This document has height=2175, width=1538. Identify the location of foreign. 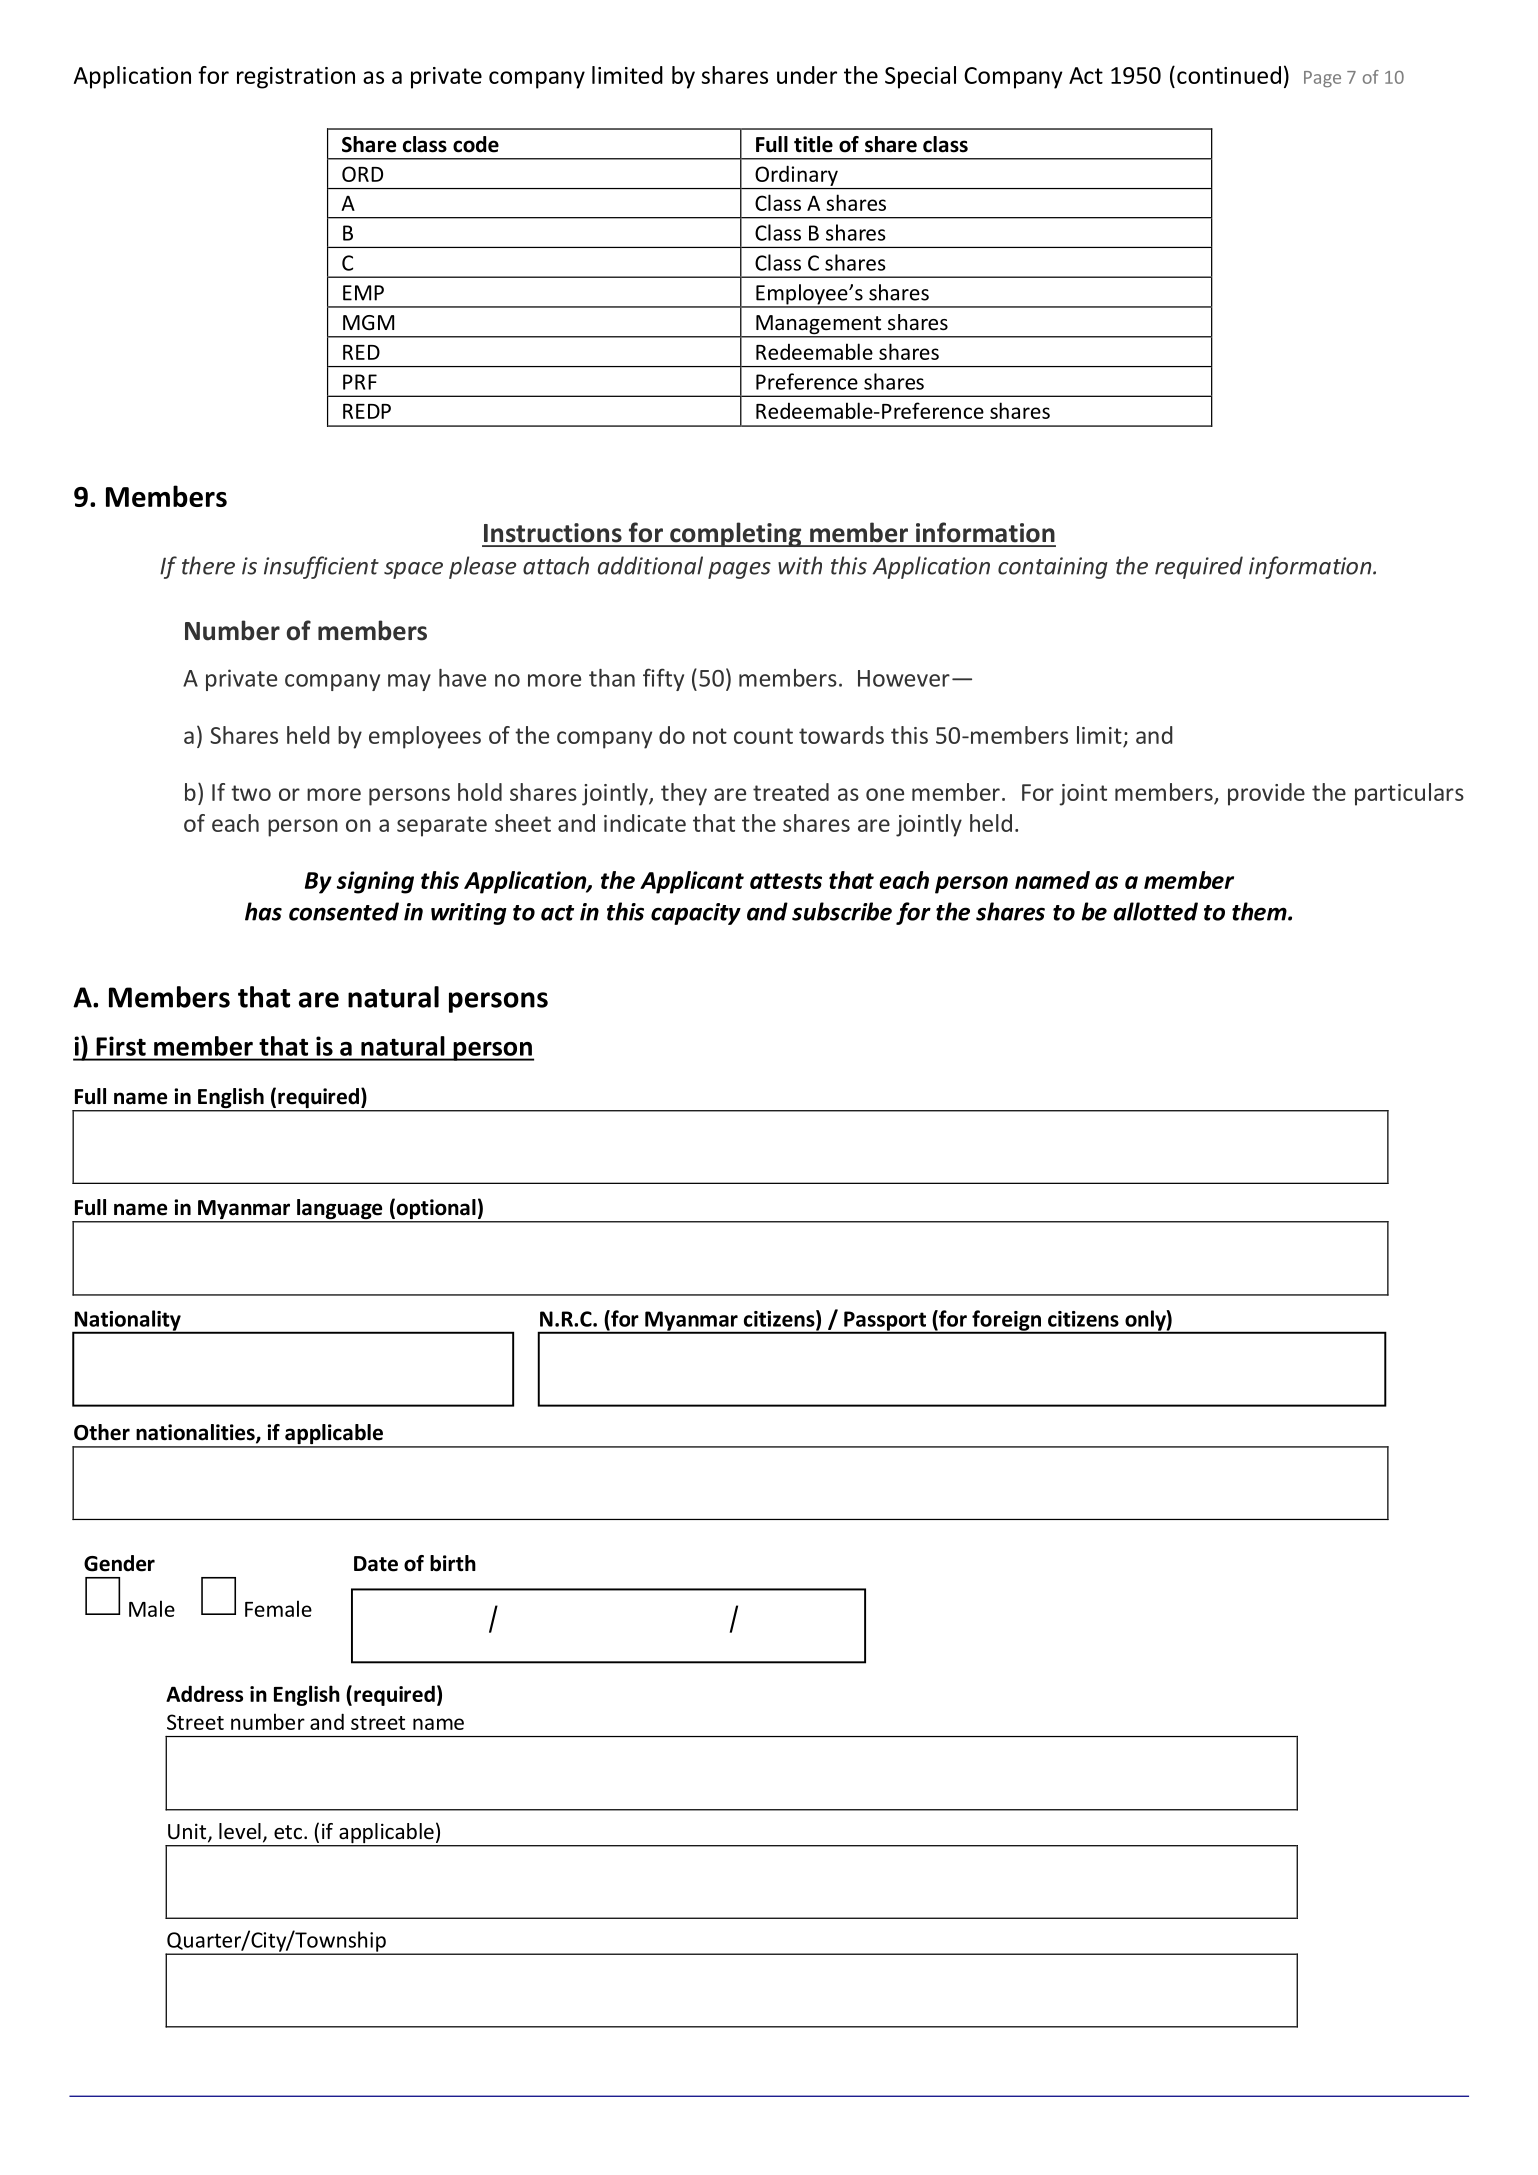
(1007, 1321).
